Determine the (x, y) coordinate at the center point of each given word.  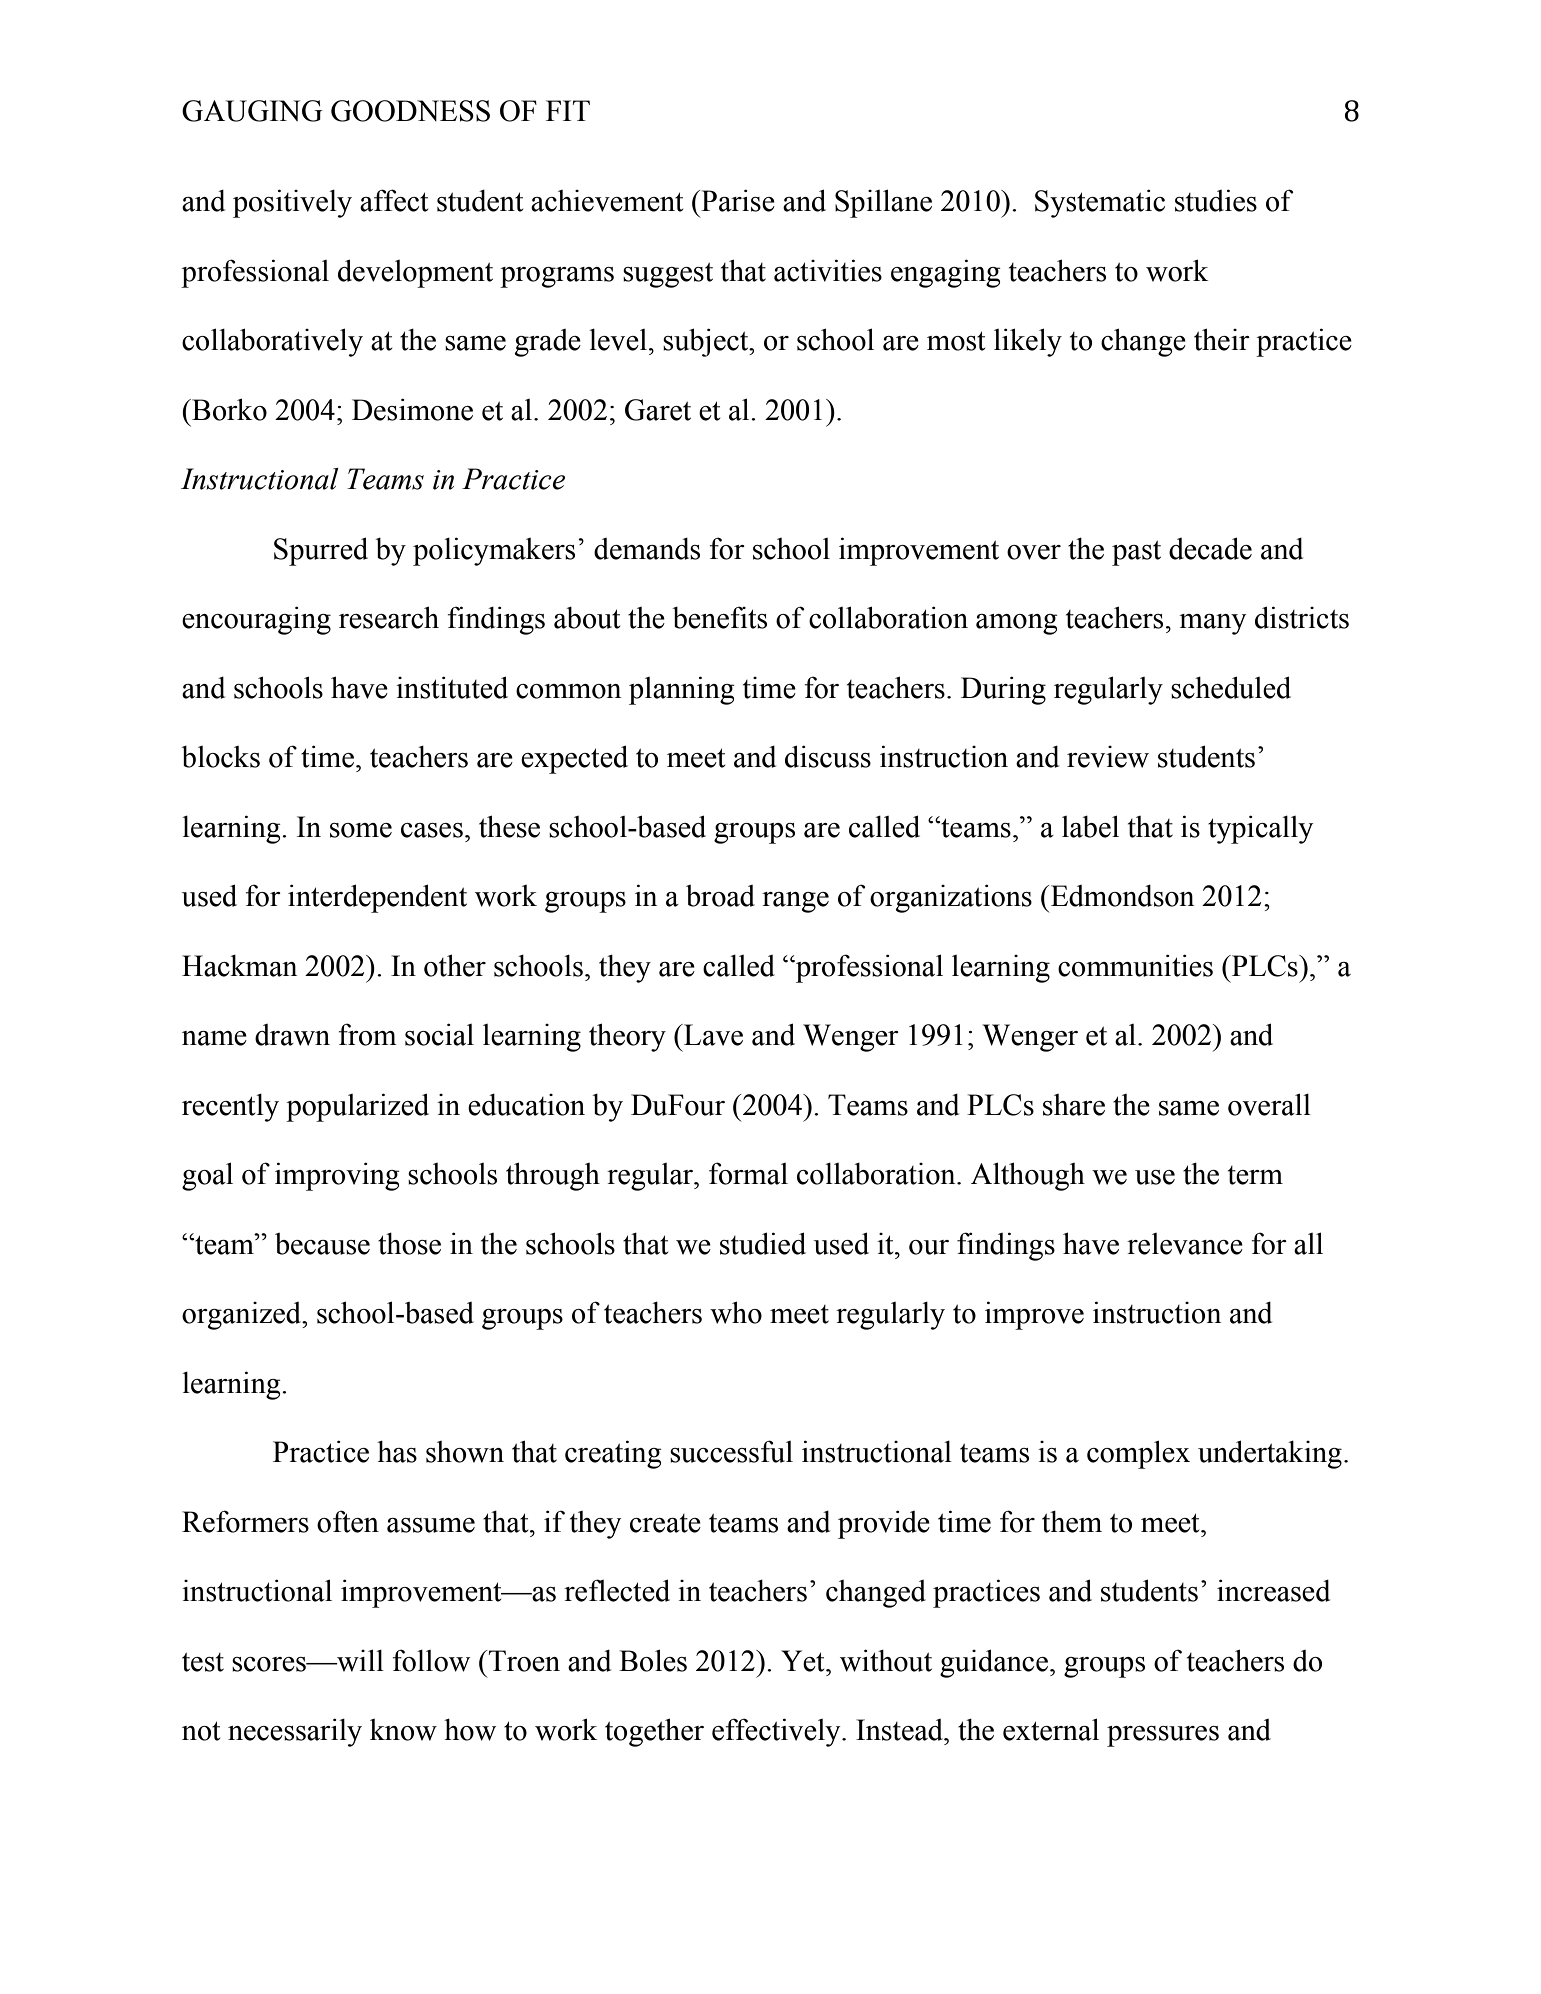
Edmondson (1121, 896)
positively (292, 203)
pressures (1163, 1736)
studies (1216, 200)
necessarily (295, 1732)
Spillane (883, 203)
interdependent (377, 898)
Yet (804, 1661)
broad (720, 896)
